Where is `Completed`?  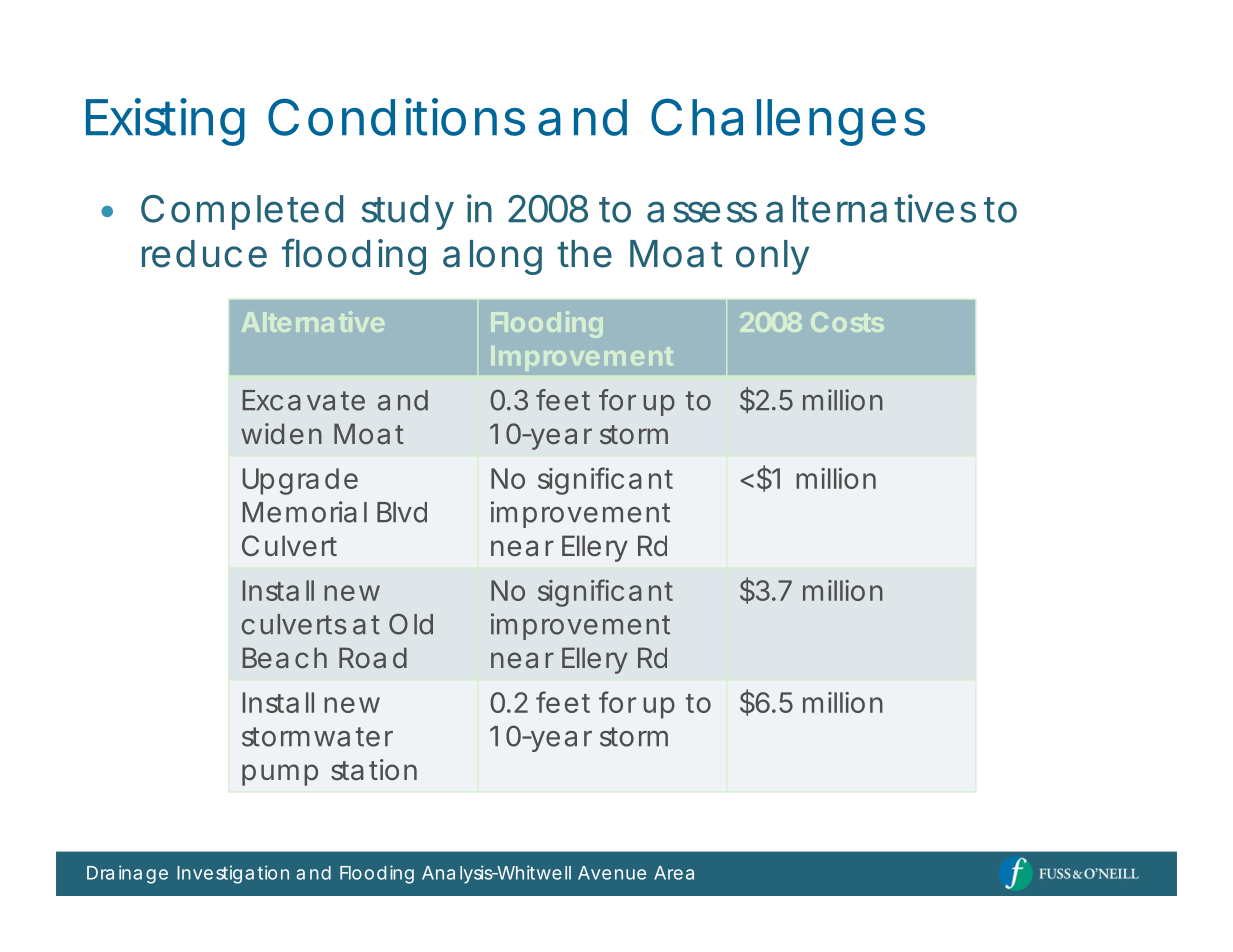
Completed is located at coordinates (242, 212).
